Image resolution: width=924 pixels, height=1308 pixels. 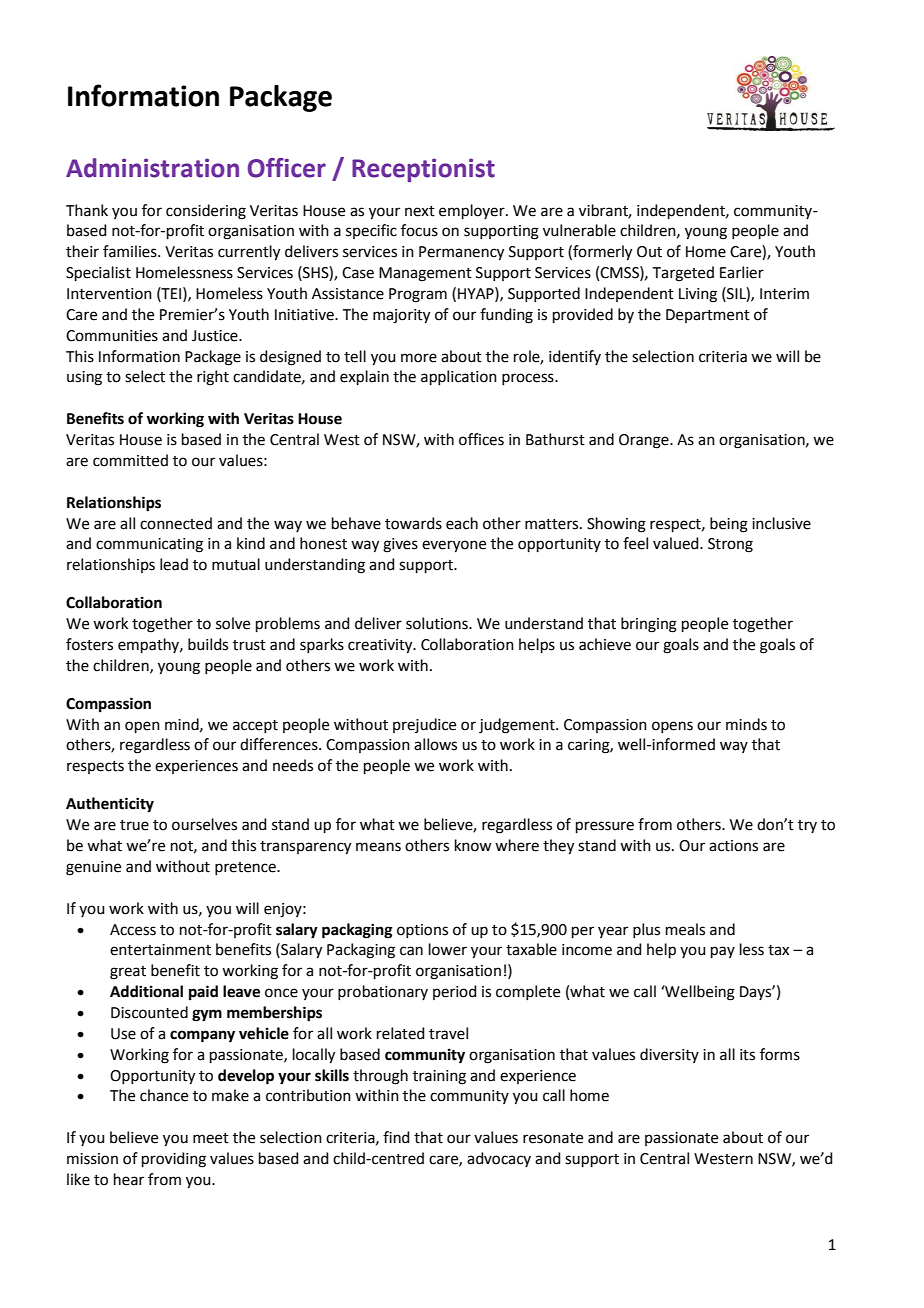 I want to click on considering, so click(x=206, y=212).
